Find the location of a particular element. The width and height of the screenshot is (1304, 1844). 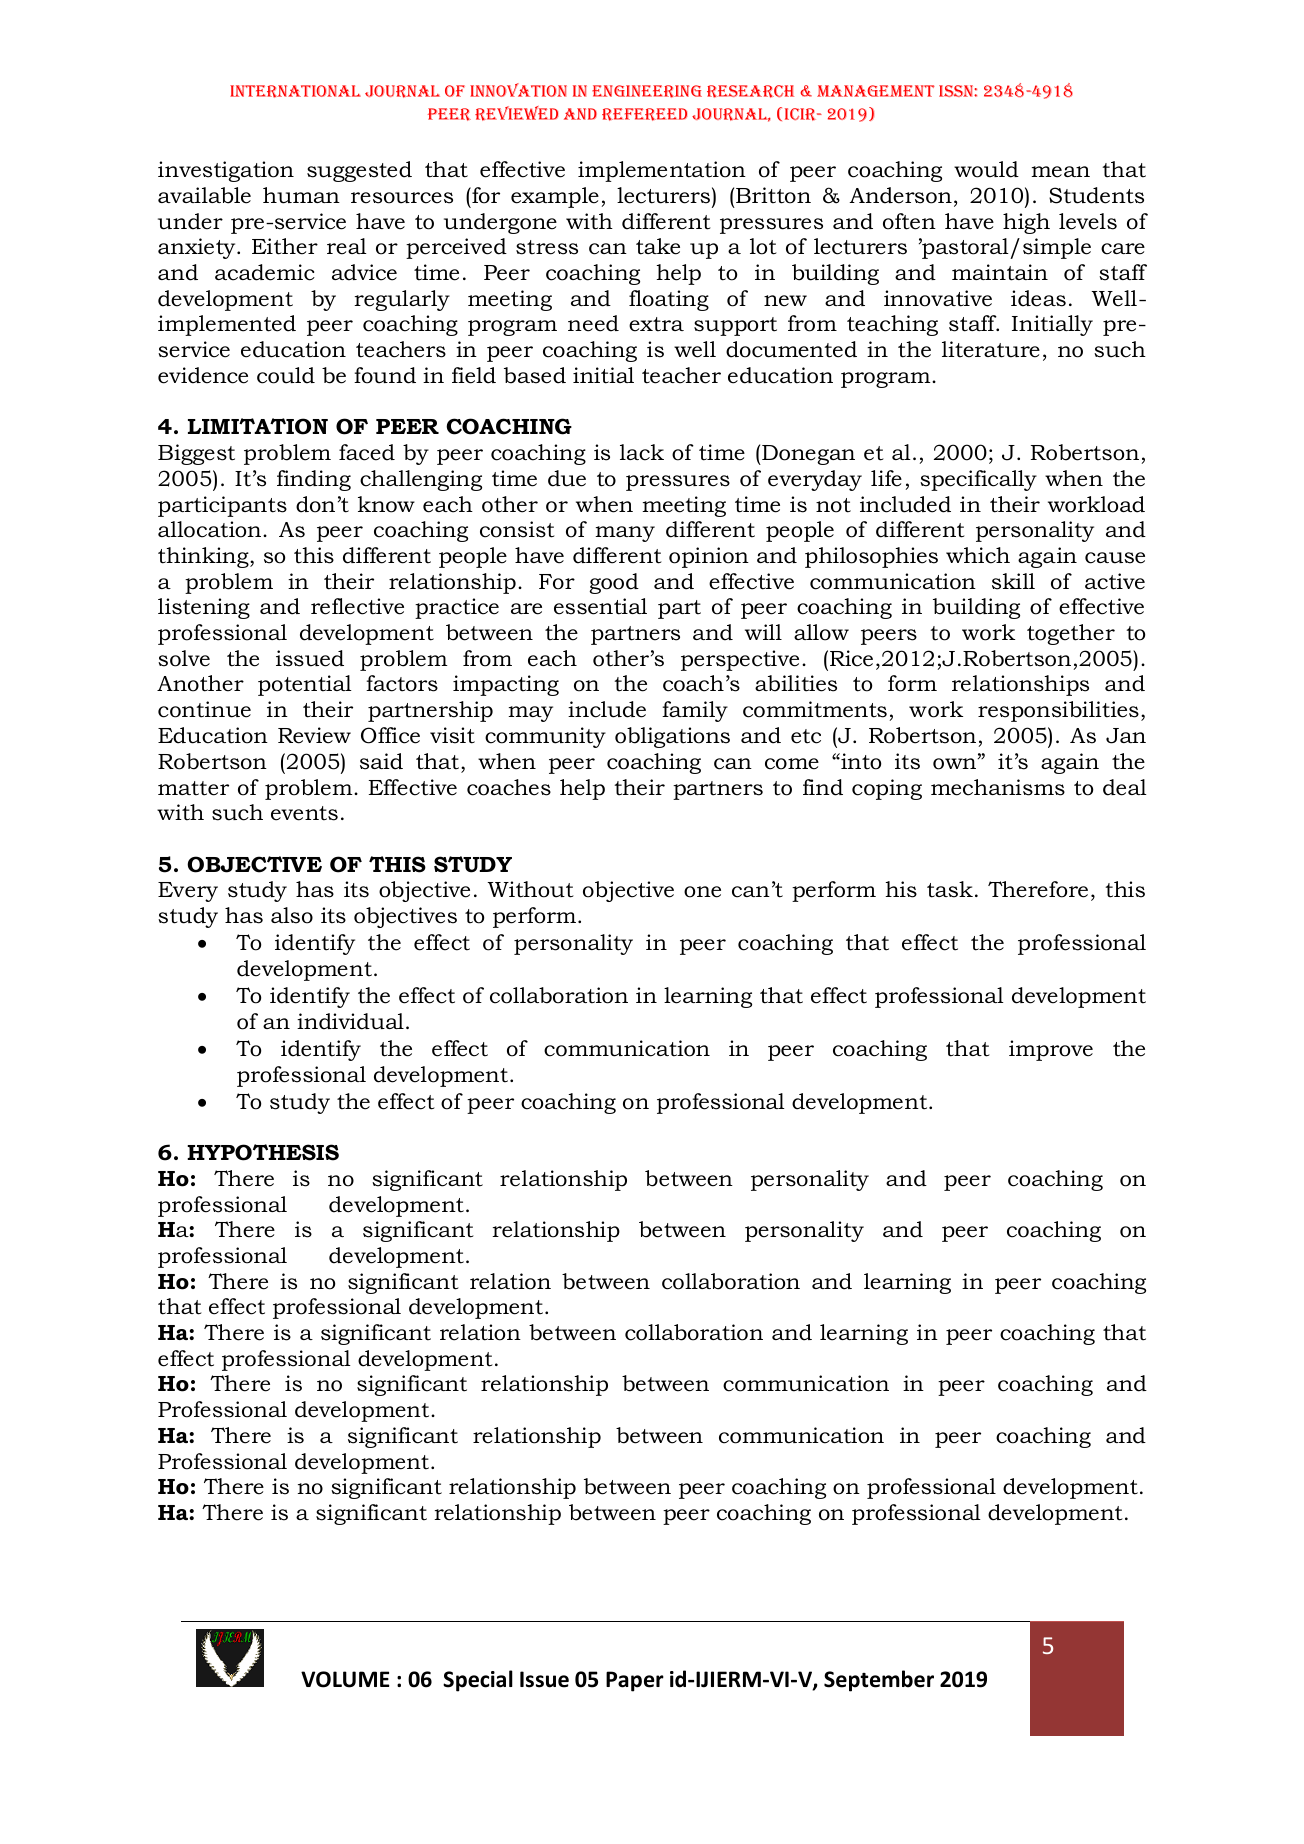

allocation is located at coordinates (211, 529).
